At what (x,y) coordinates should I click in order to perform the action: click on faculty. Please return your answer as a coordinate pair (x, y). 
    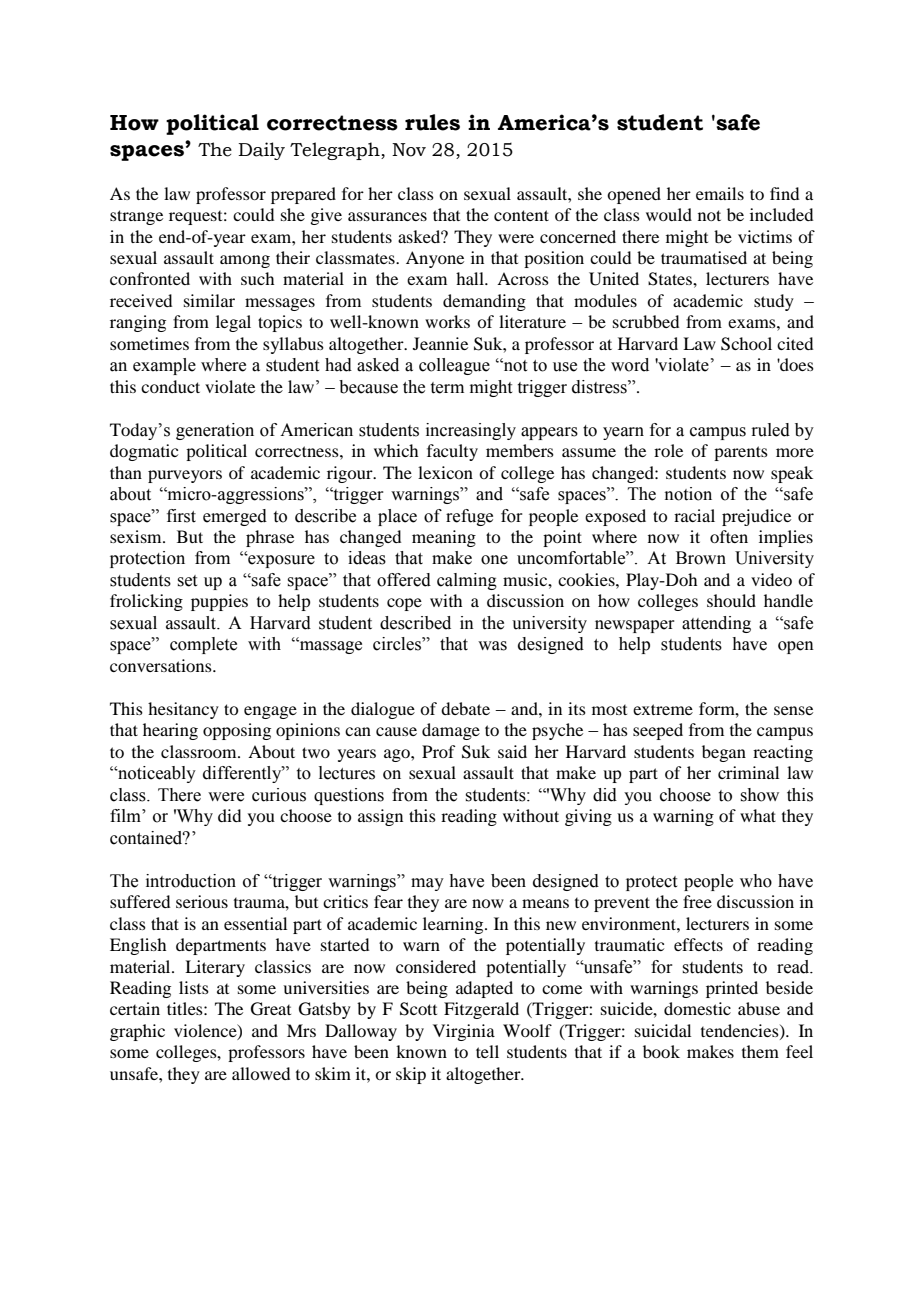
    Looking at the image, I should click on (452, 452).
